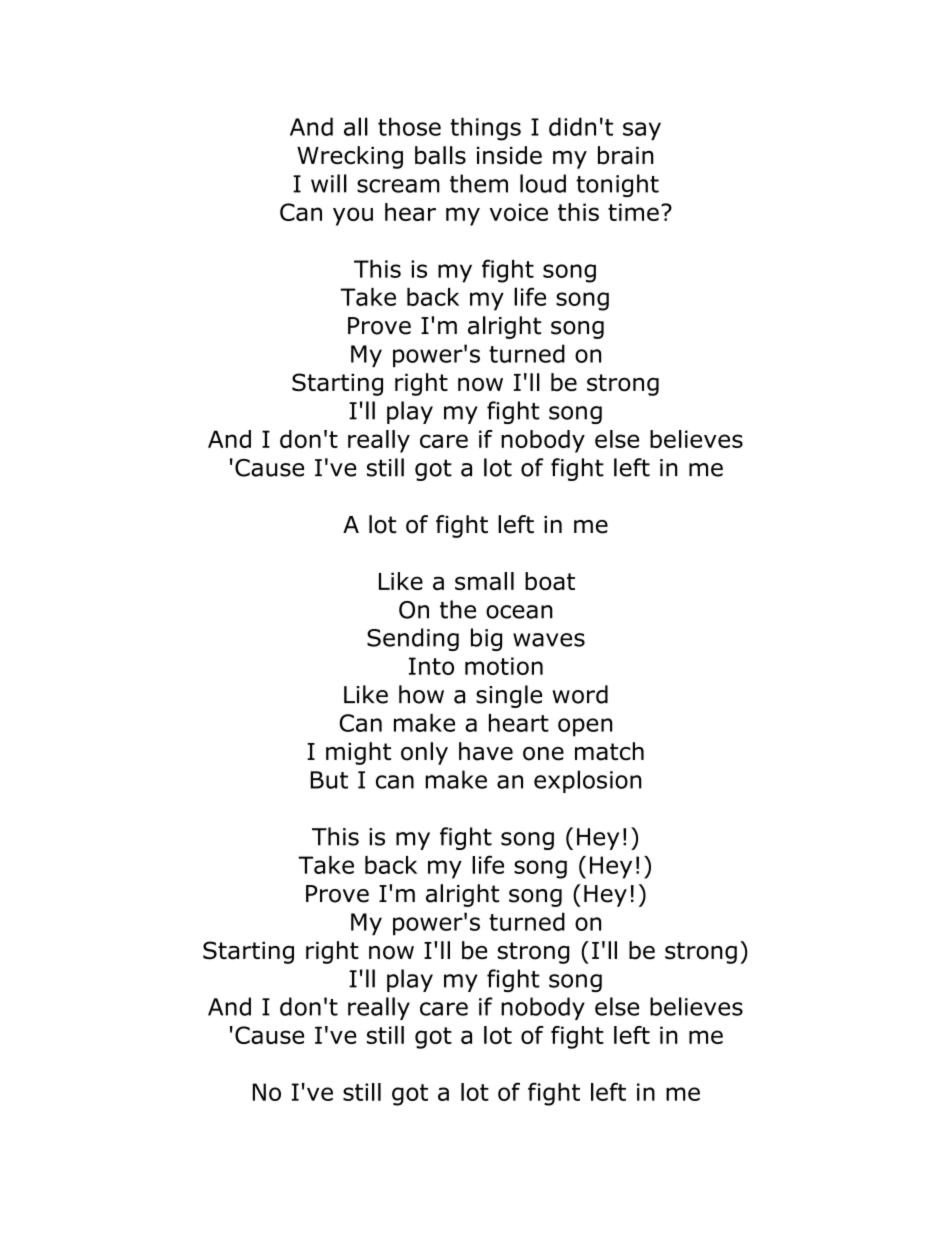 This document has height=1233, width=952. I want to click on might, so click(358, 753).
